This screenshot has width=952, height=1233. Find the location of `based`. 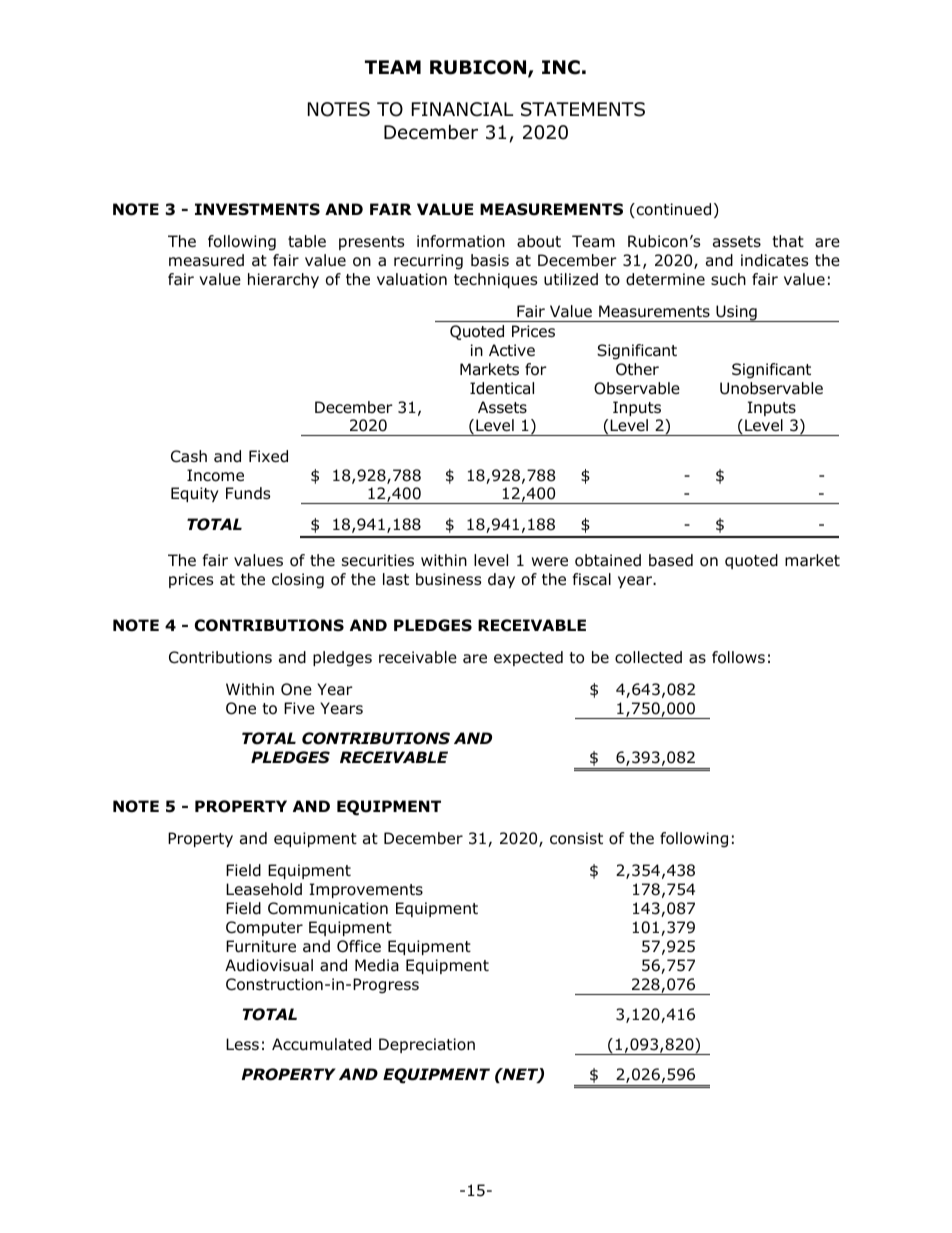

based is located at coordinates (671, 560).
